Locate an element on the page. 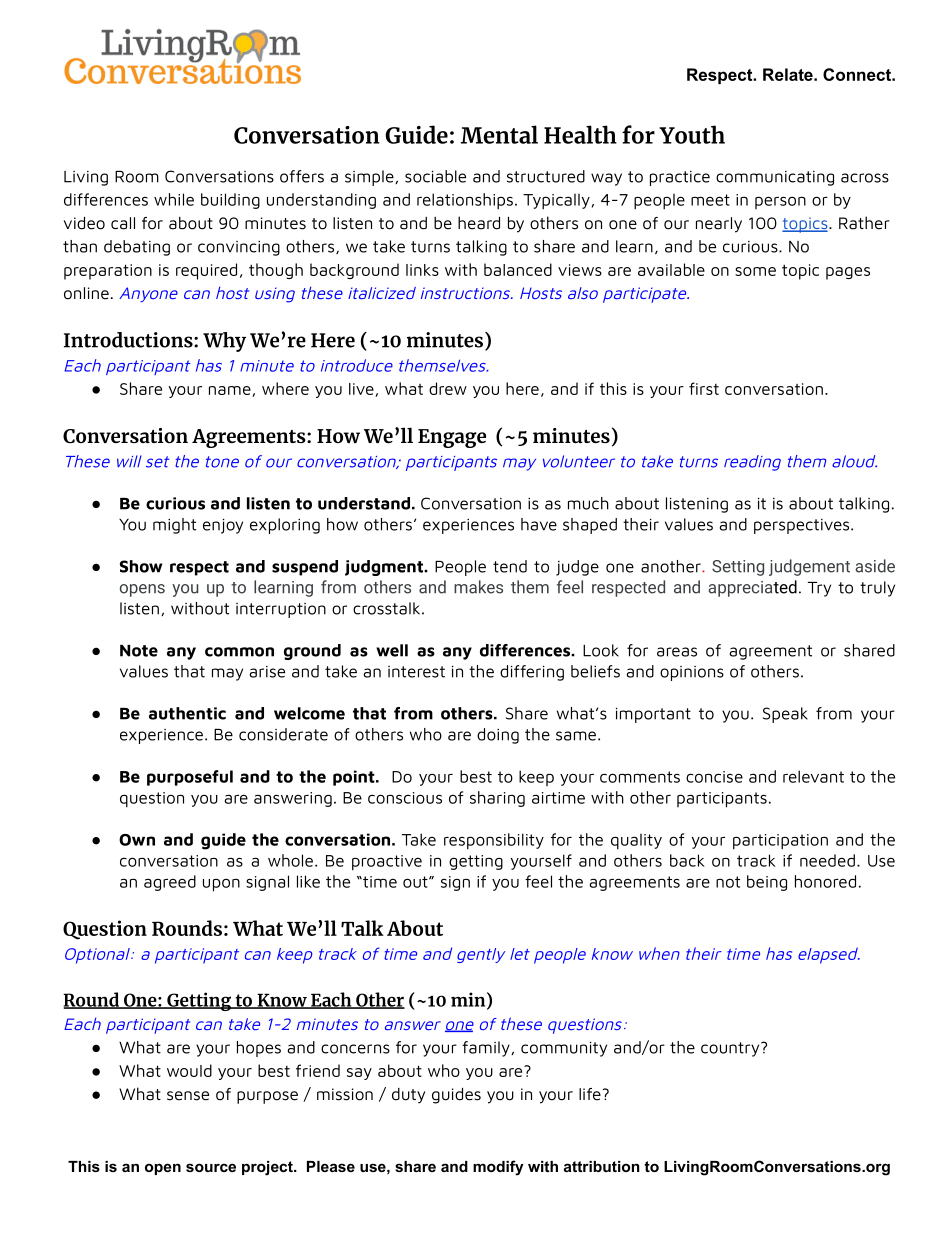 The height and width of the image is (1233, 952). differing is located at coordinates (532, 673).
